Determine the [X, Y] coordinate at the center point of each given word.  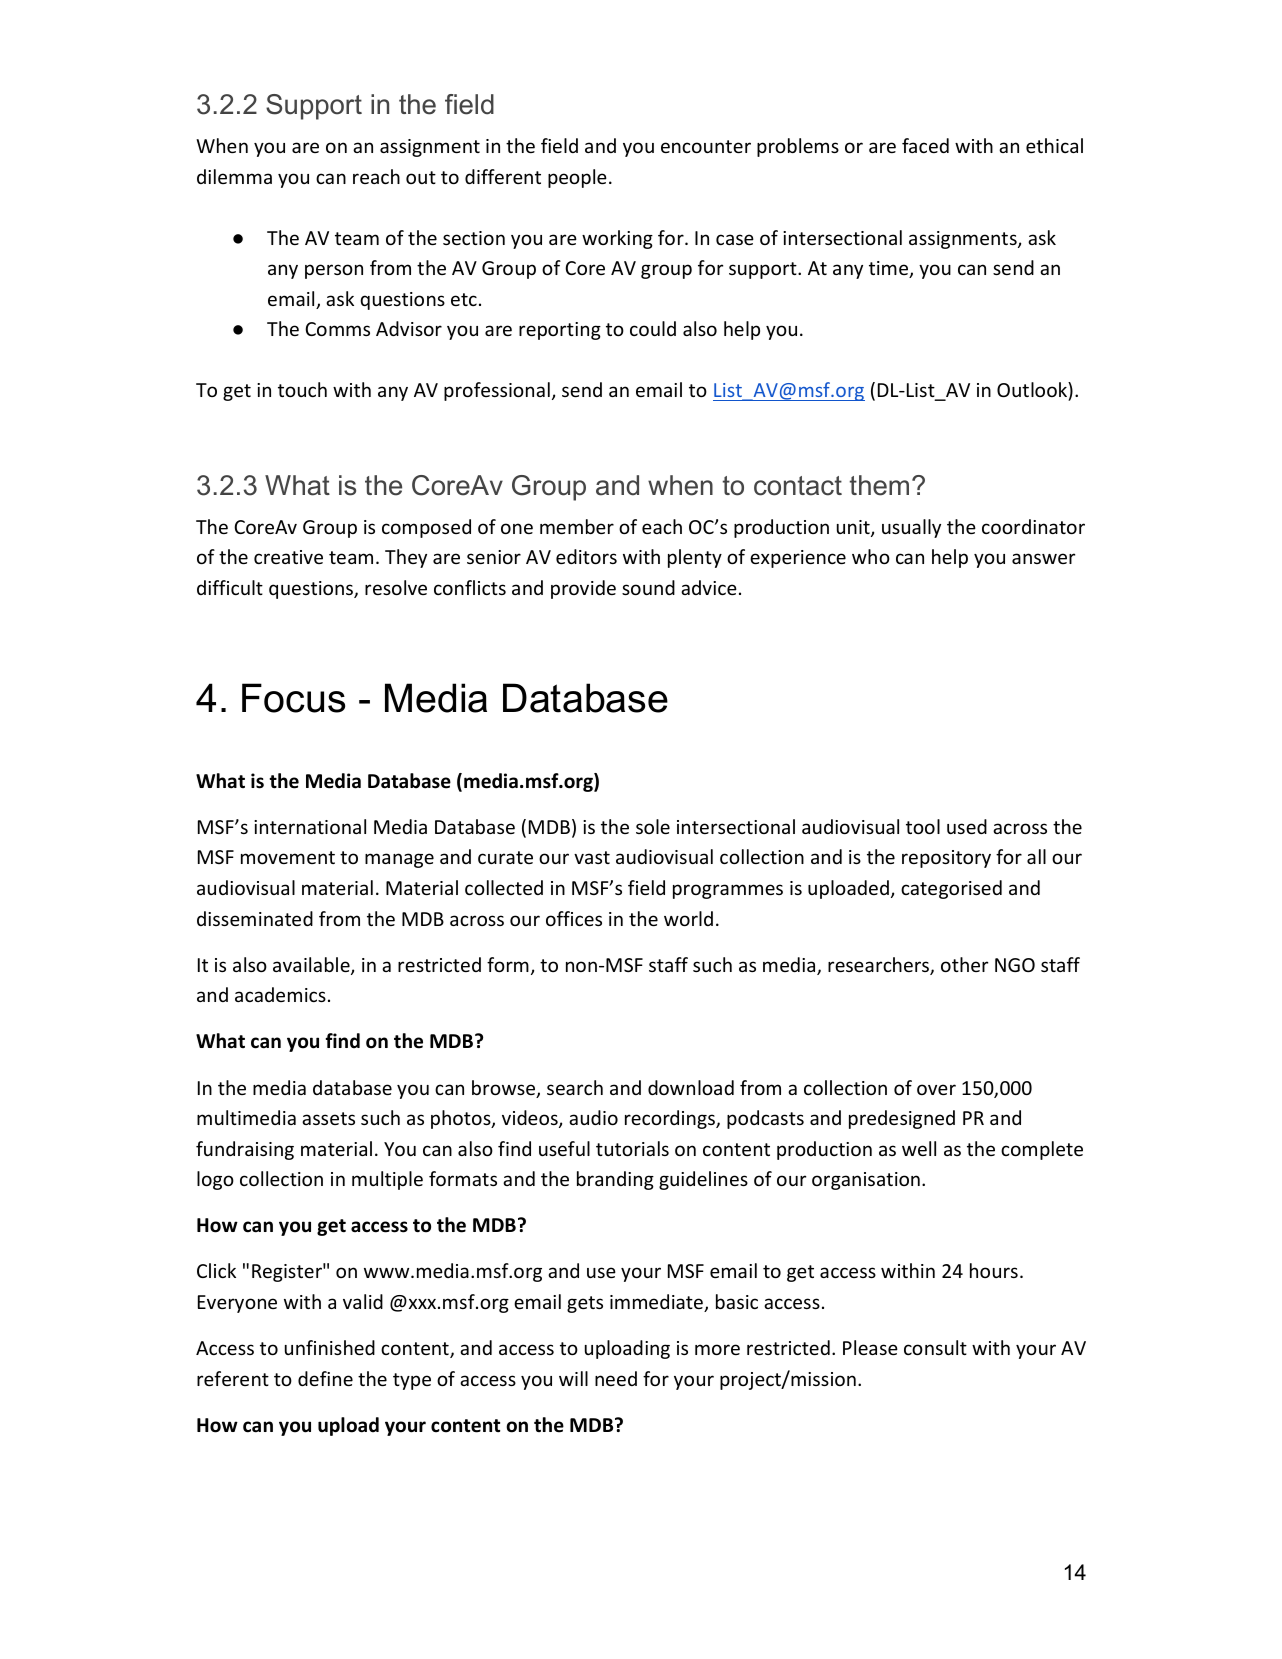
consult [935, 1347]
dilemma [234, 176]
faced [925, 145]
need [616, 1378]
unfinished [330, 1347]
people [577, 178]
